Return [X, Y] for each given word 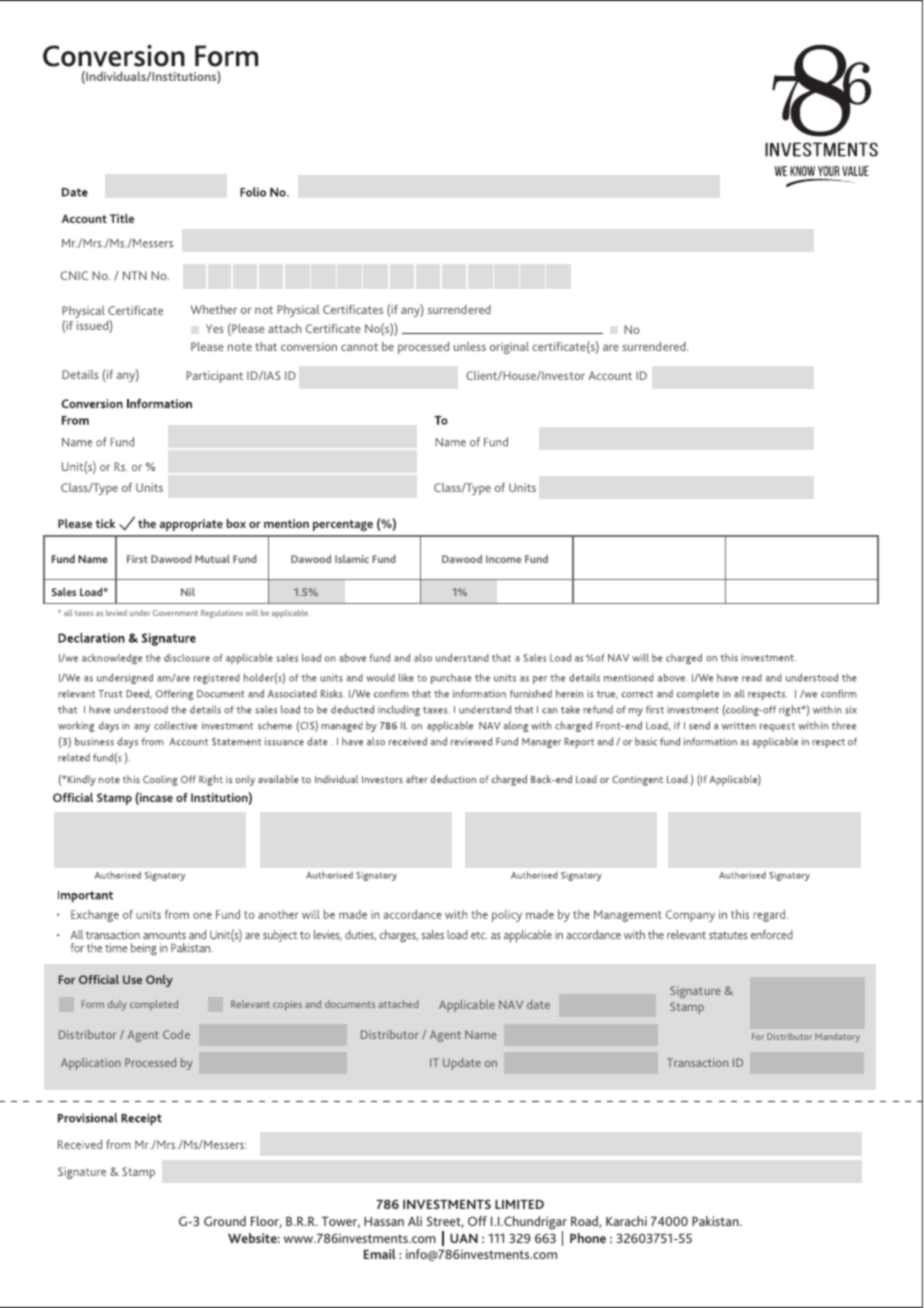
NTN [135, 275]
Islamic [352, 559]
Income [503, 559]
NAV [511, 1004]
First [137, 559]
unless [470, 346]
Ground [225, 1221]
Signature [695, 992]
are [611, 347]
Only [159, 981]
